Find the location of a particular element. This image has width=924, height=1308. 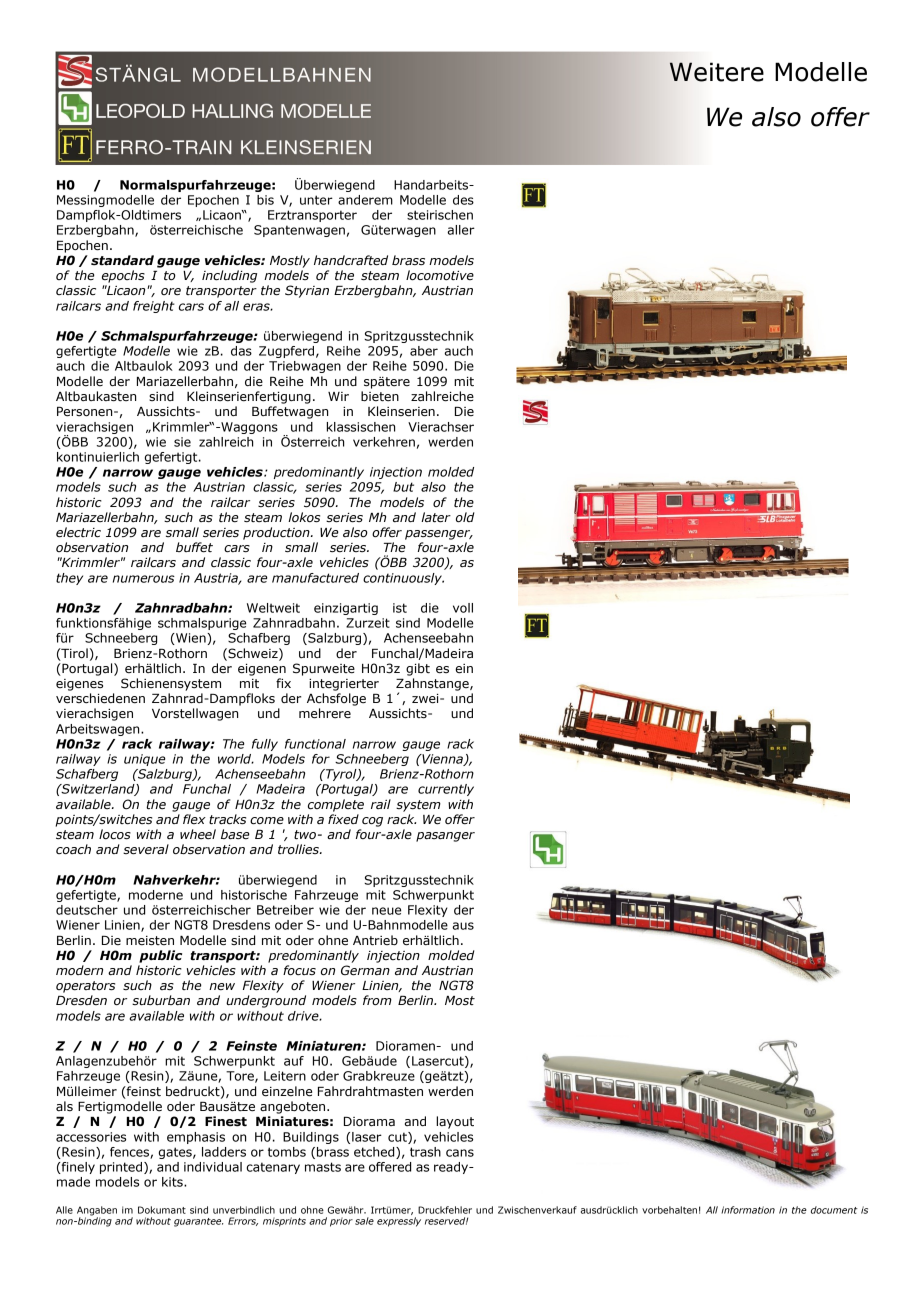

cans is located at coordinates (460, 1153).
